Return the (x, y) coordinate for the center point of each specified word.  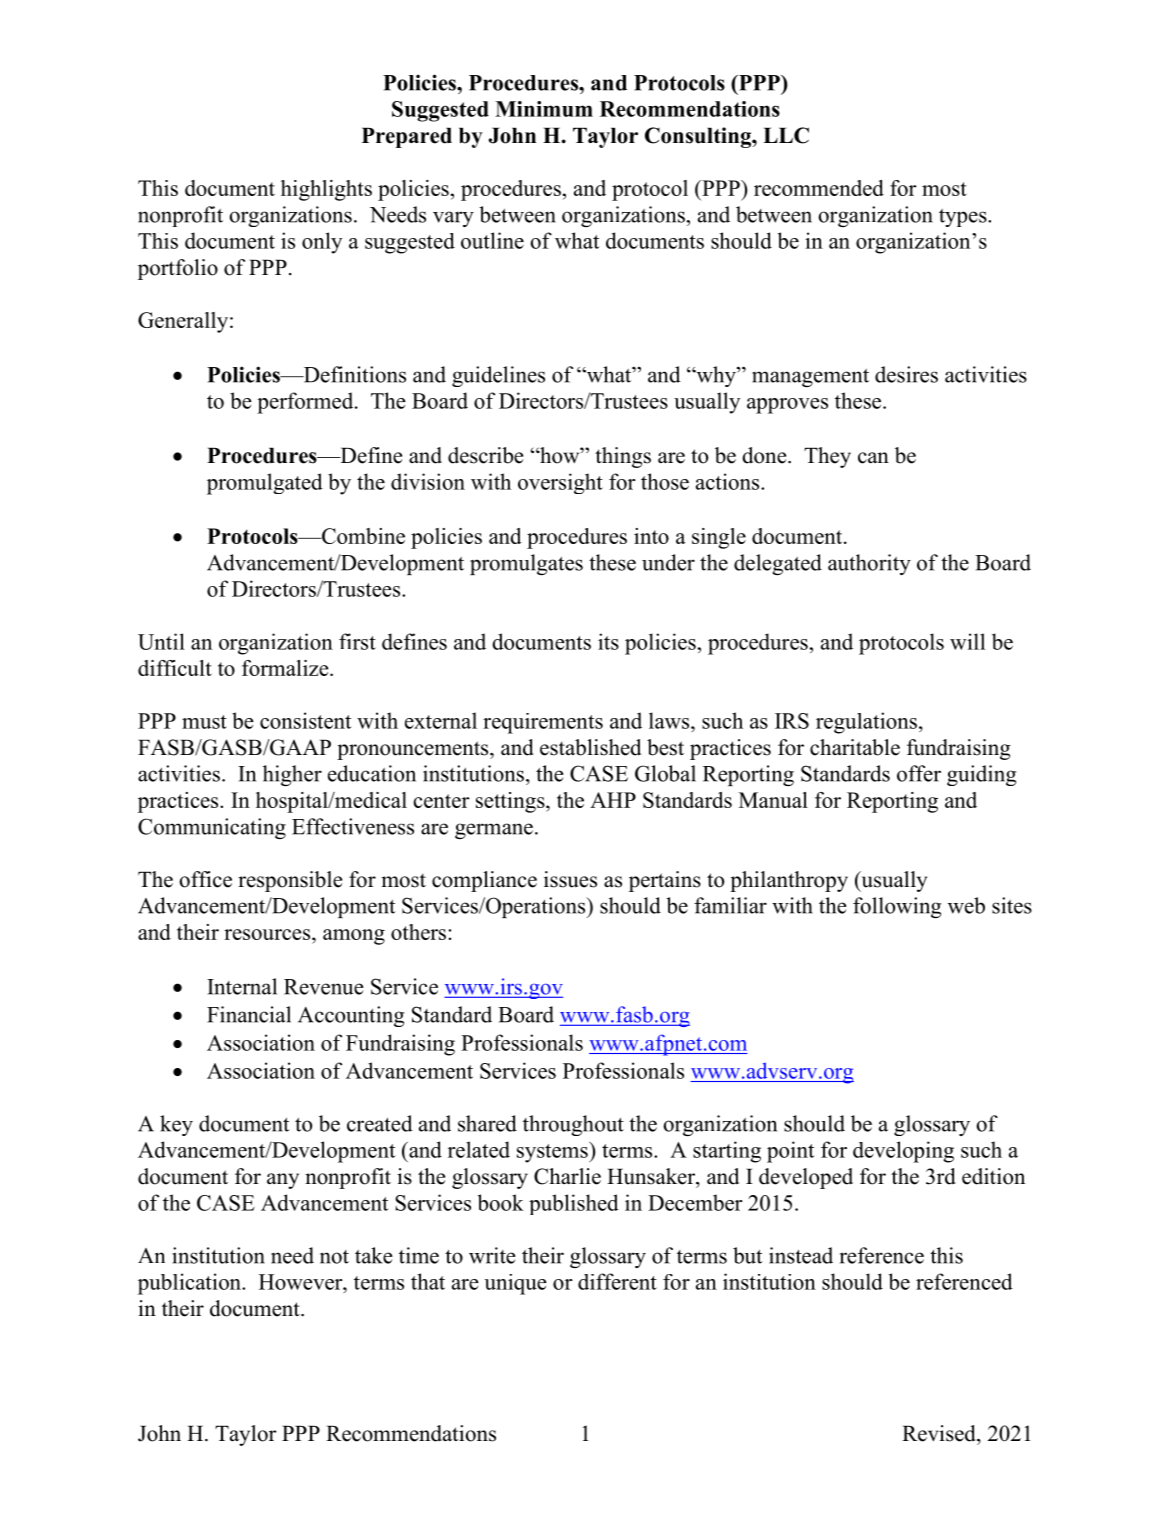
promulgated (265, 484)
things (623, 457)
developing (903, 1152)
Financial (249, 1014)
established (590, 747)
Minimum (544, 109)
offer (919, 773)
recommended (819, 188)
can (873, 458)
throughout (573, 1125)
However (302, 1282)
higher (292, 775)
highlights (326, 190)
